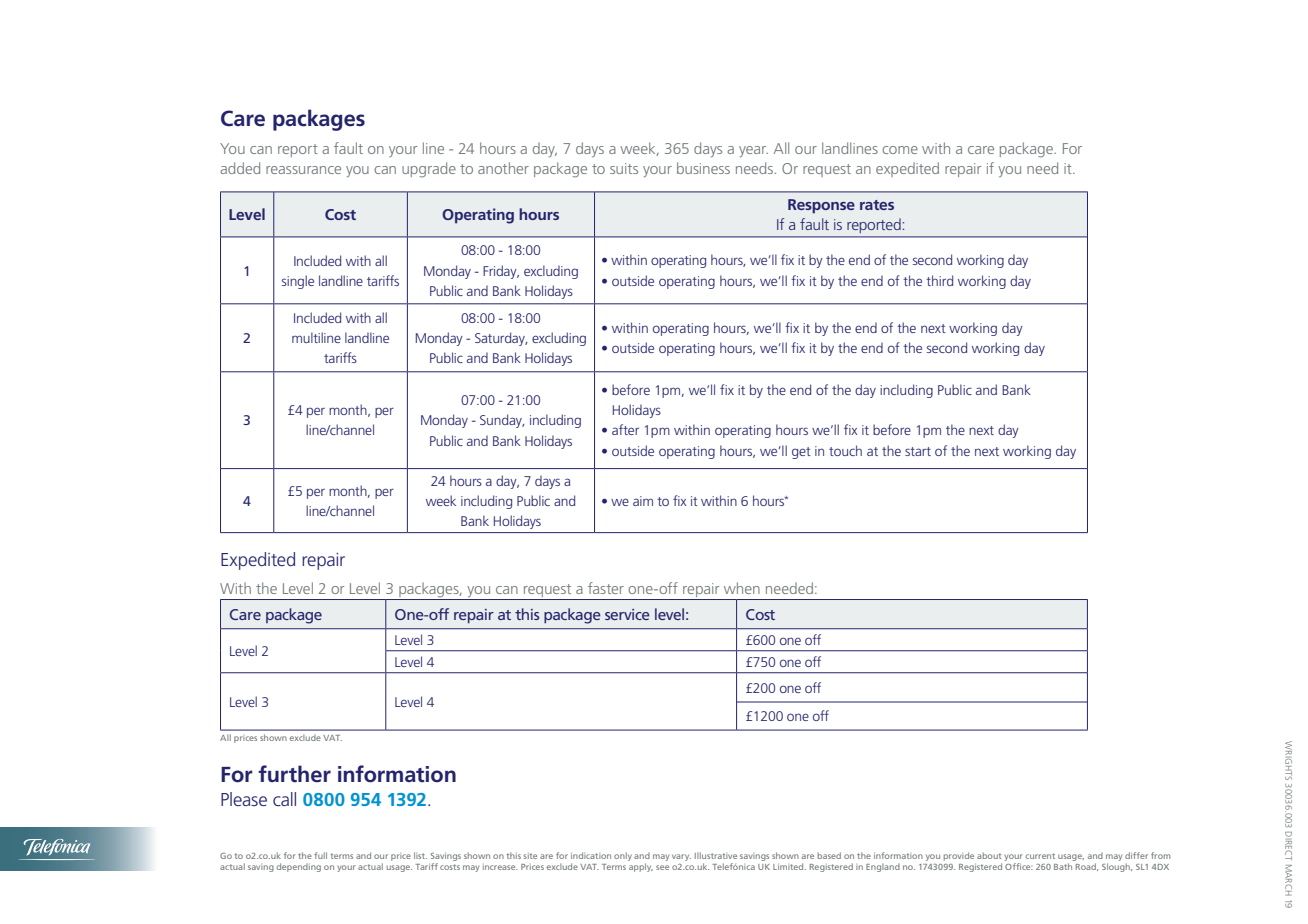  I want to click on start, so click(918, 451).
